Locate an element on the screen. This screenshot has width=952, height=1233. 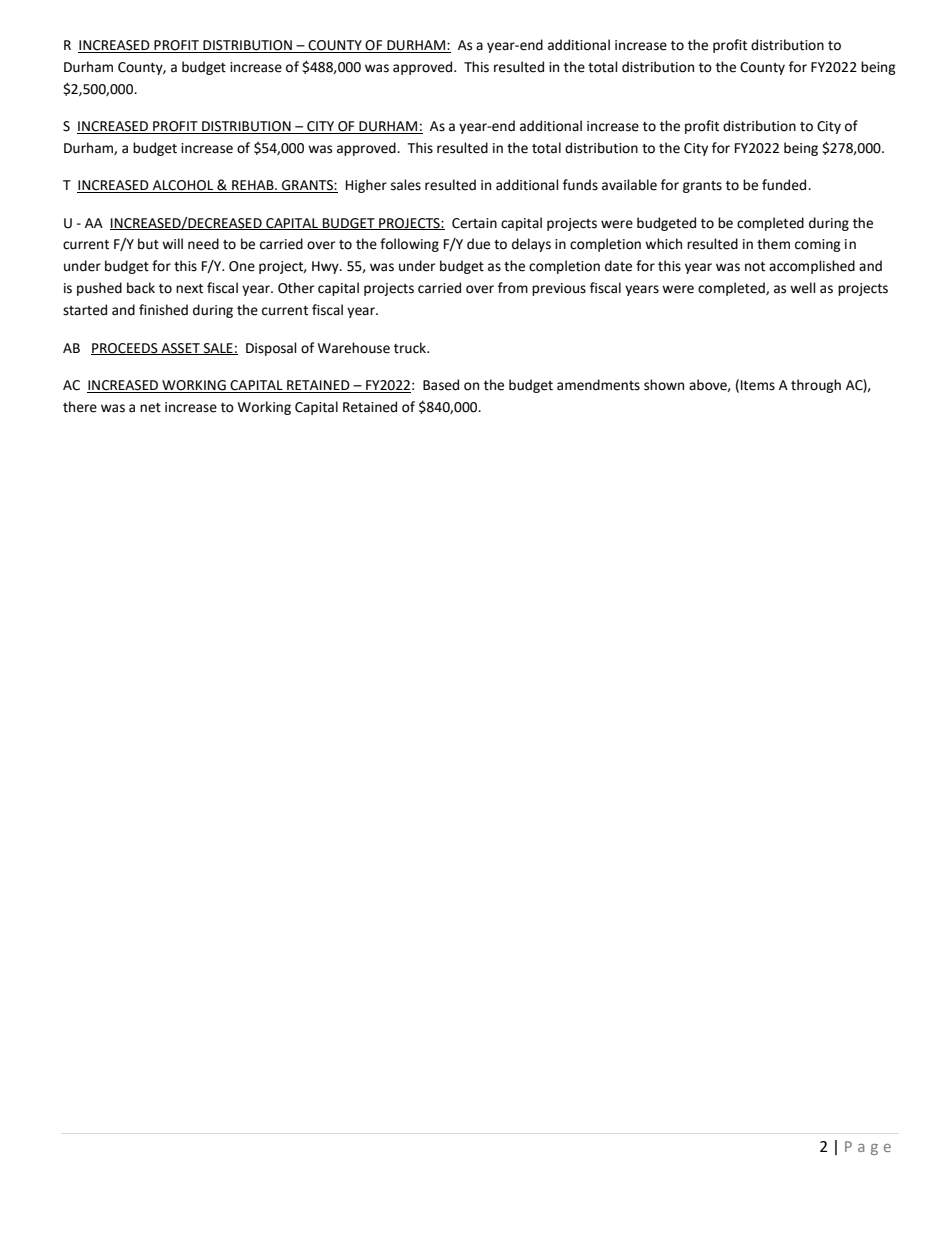
funded is located at coordinates (785, 185).
